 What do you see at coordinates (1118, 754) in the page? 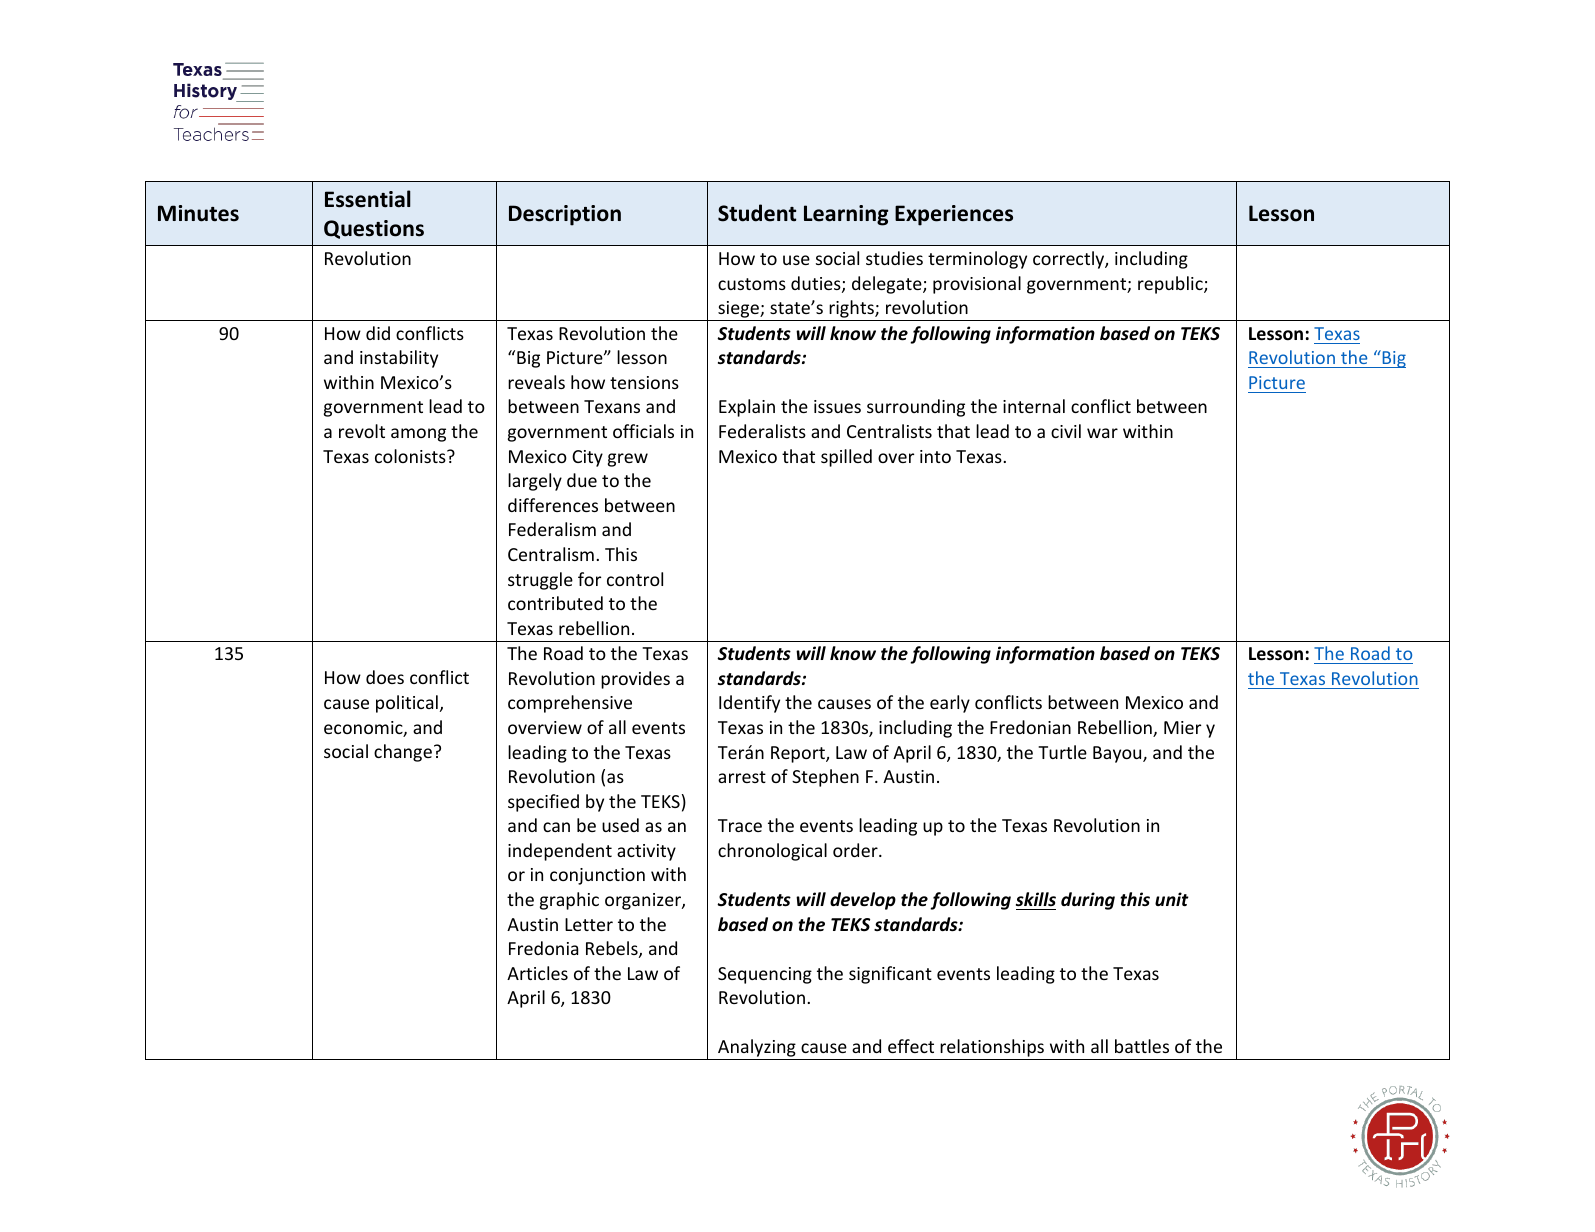
I see `Bayou` at bounding box center [1118, 754].
